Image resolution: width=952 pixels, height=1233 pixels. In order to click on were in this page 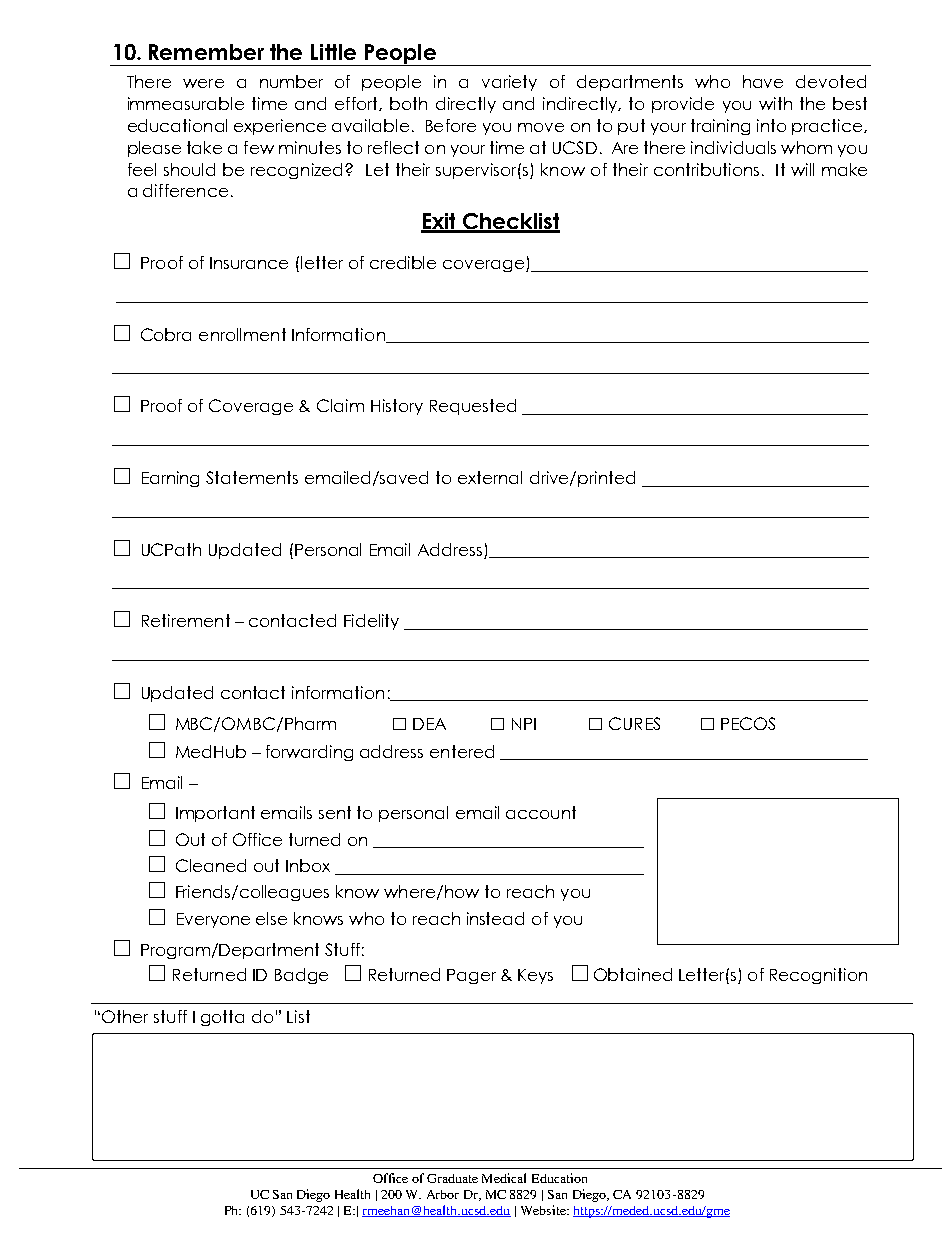, I will do `click(203, 83)`.
